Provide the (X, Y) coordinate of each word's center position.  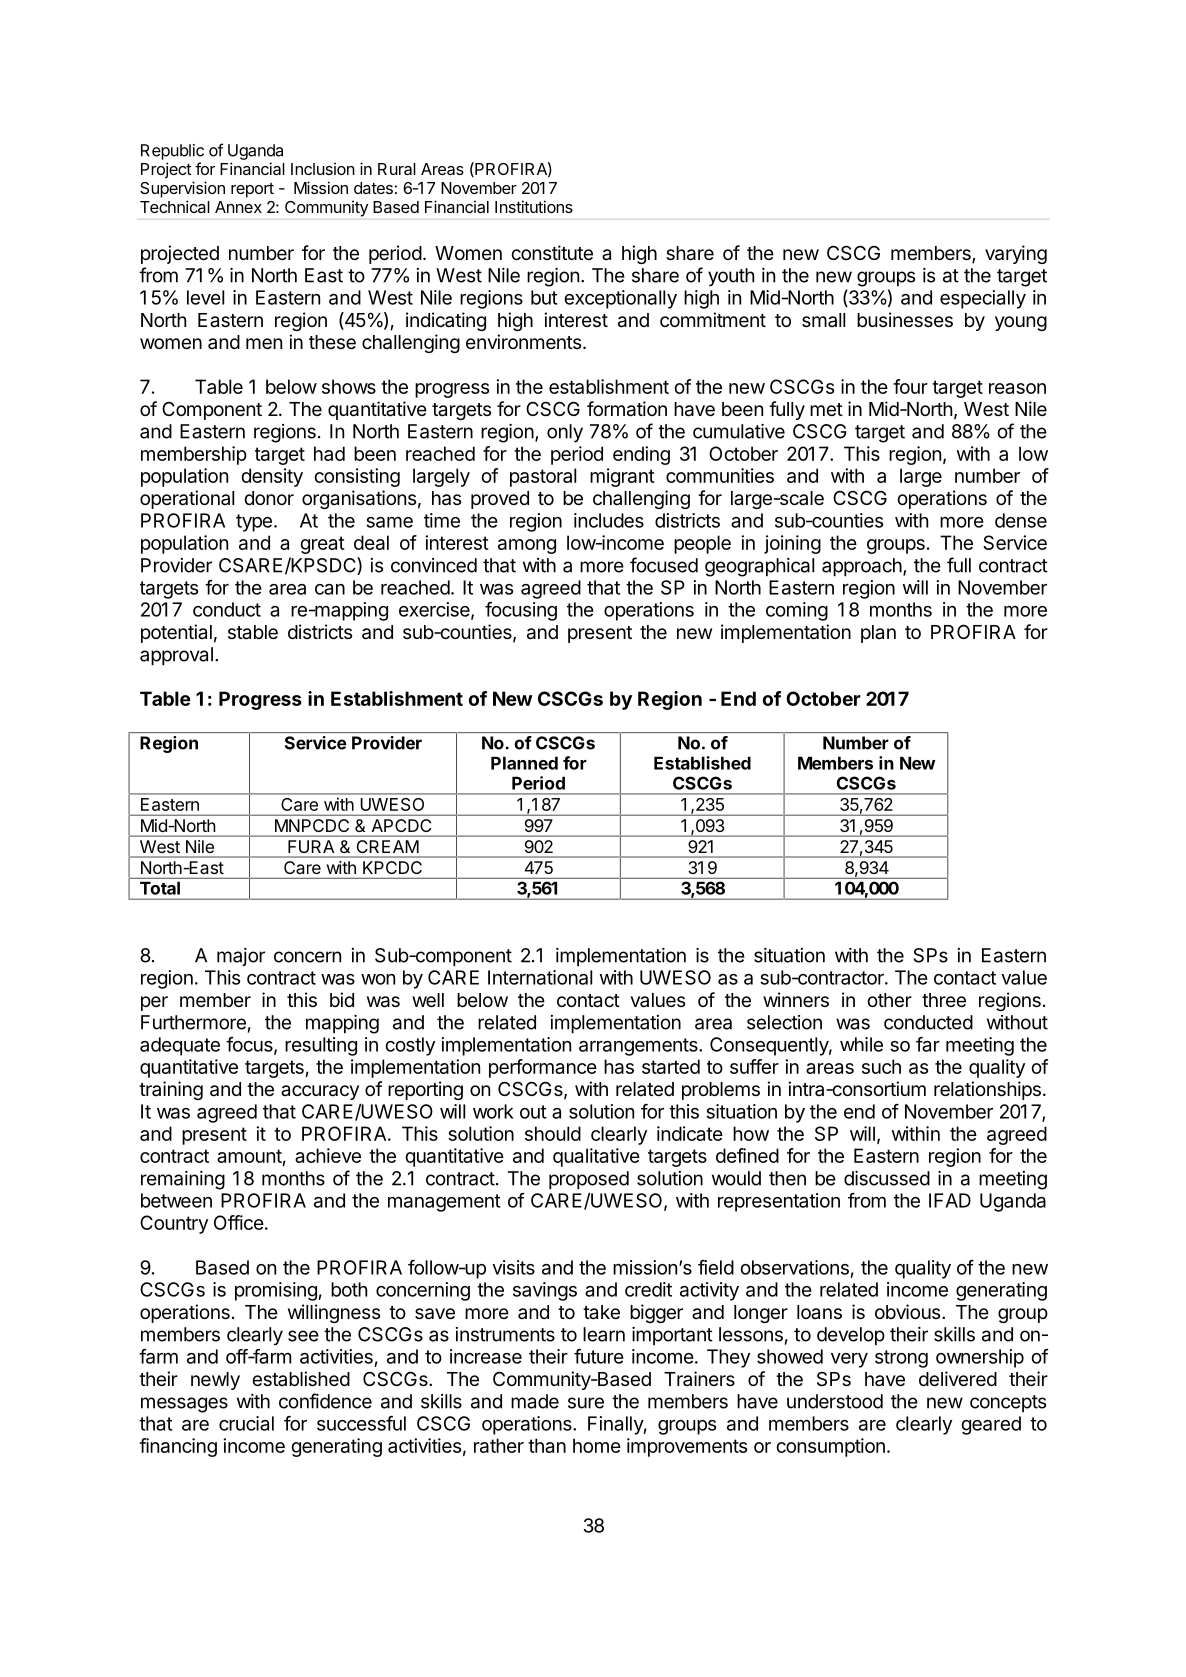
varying (1016, 254)
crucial (246, 1423)
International (540, 977)
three (944, 1000)
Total (160, 888)
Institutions (534, 206)
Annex (238, 207)
